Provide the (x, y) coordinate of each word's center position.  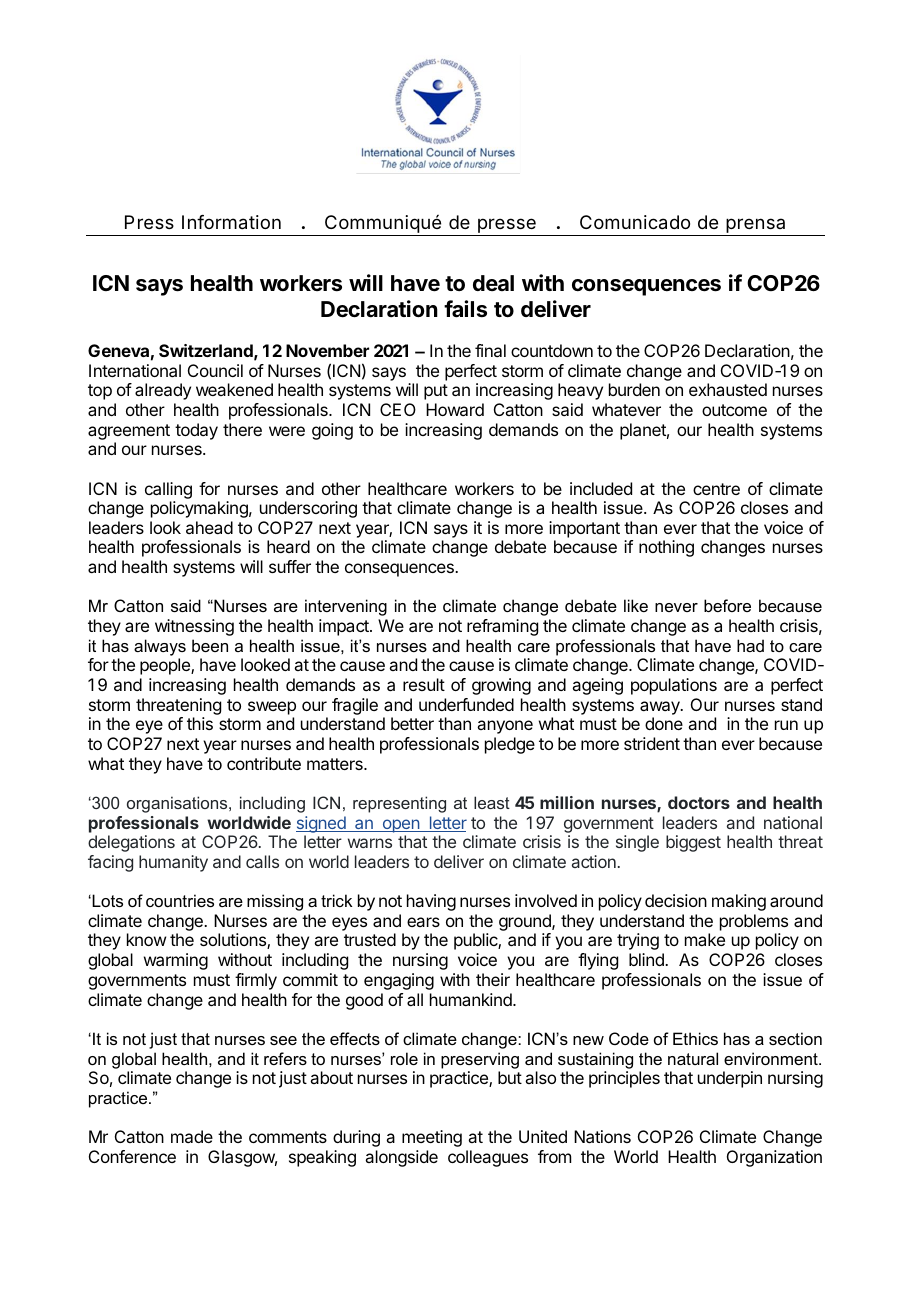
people (166, 666)
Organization (774, 1158)
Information (231, 222)
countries (180, 900)
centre (716, 489)
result (424, 684)
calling (168, 490)
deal (493, 283)
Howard (455, 409)
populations (674, 686)
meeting (432, 1138)
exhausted (728, 389)
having (431, 902)
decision (676, 900)
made (192, 1136)
